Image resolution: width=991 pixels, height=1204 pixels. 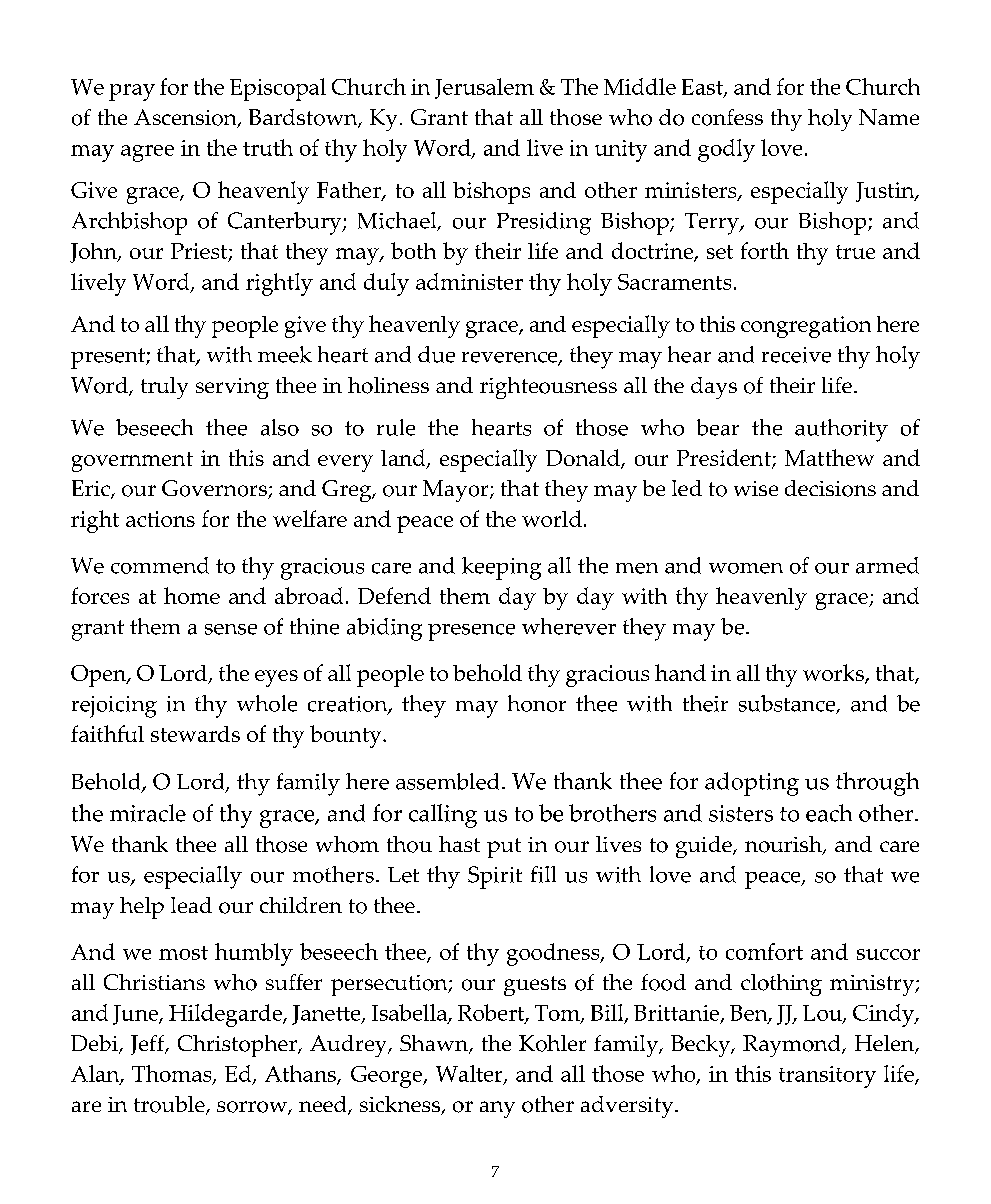 What do you see at coordinates (784, 845) in the page?
I see `nourish` at bounding box center [784, 845].
